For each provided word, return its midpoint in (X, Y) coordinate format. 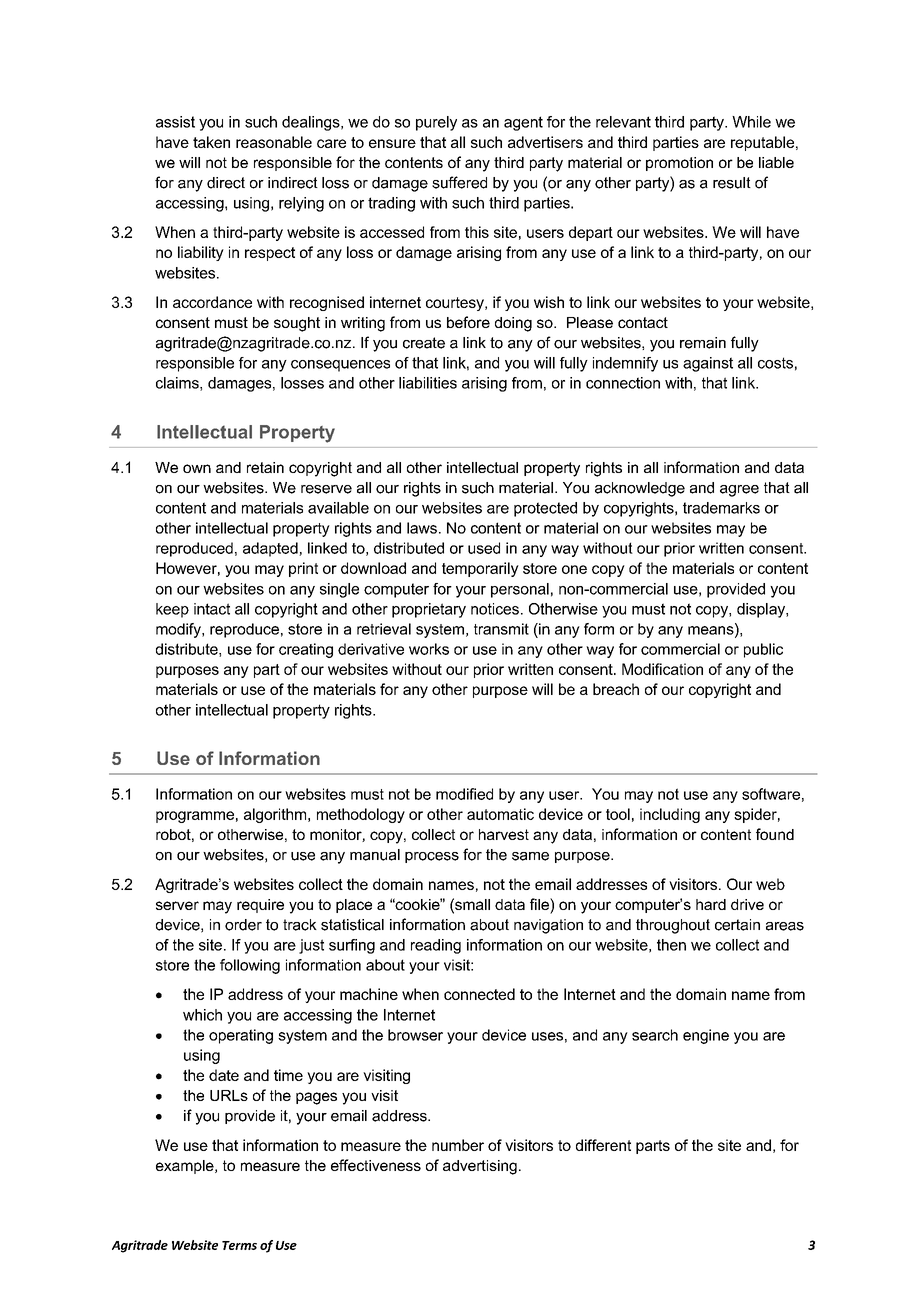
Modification (662, 669)
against (708, 364)
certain (737, 925)
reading (436, 946)
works (429, 649)
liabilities (428, 383)
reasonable (274, 142)
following (250, 966)
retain (265, 467)
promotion (679, 164)
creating (306, 650)
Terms (239, 1245)
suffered (459, 182)
